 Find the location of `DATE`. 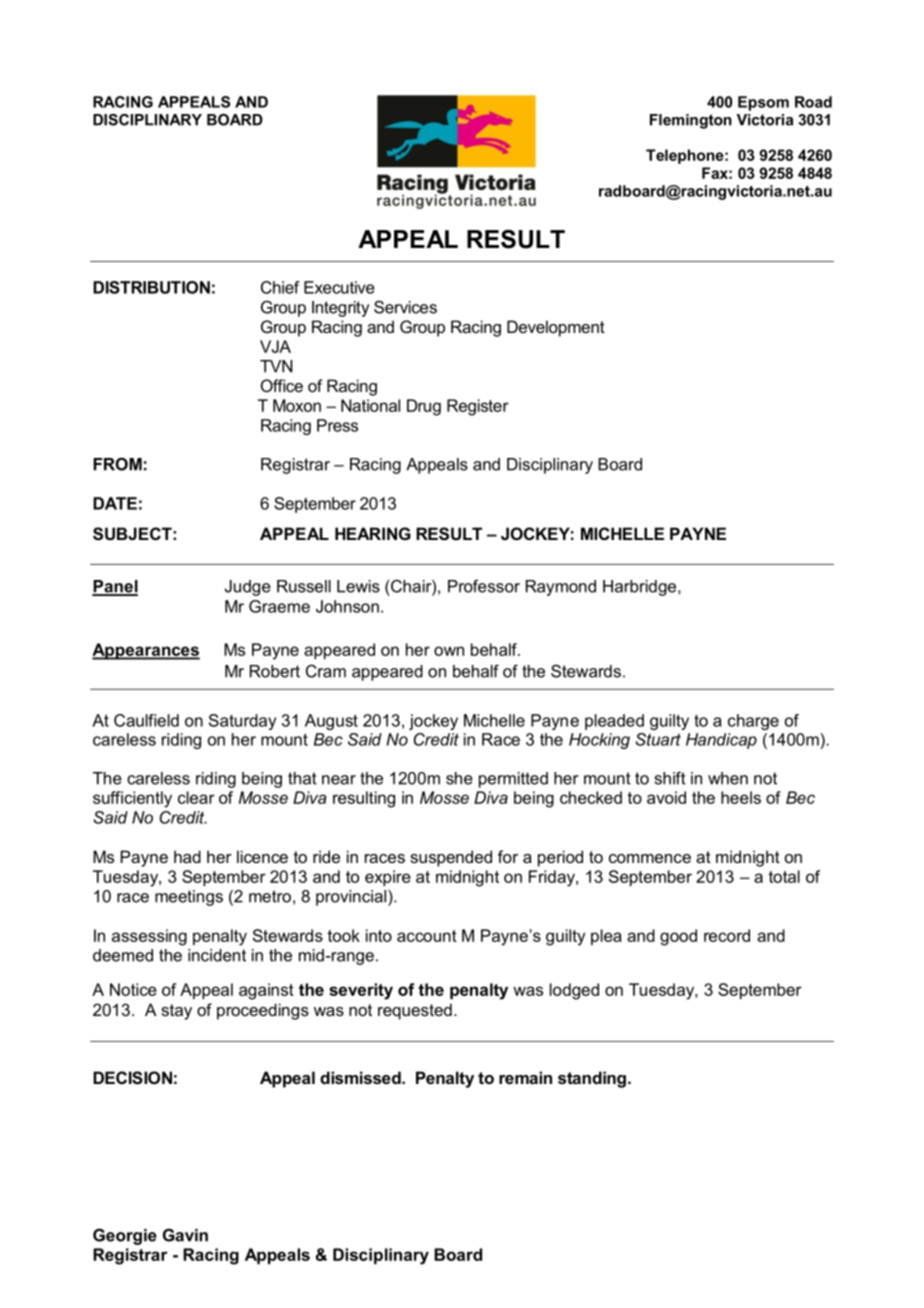

DATE is located at coordinates (115, 503).
